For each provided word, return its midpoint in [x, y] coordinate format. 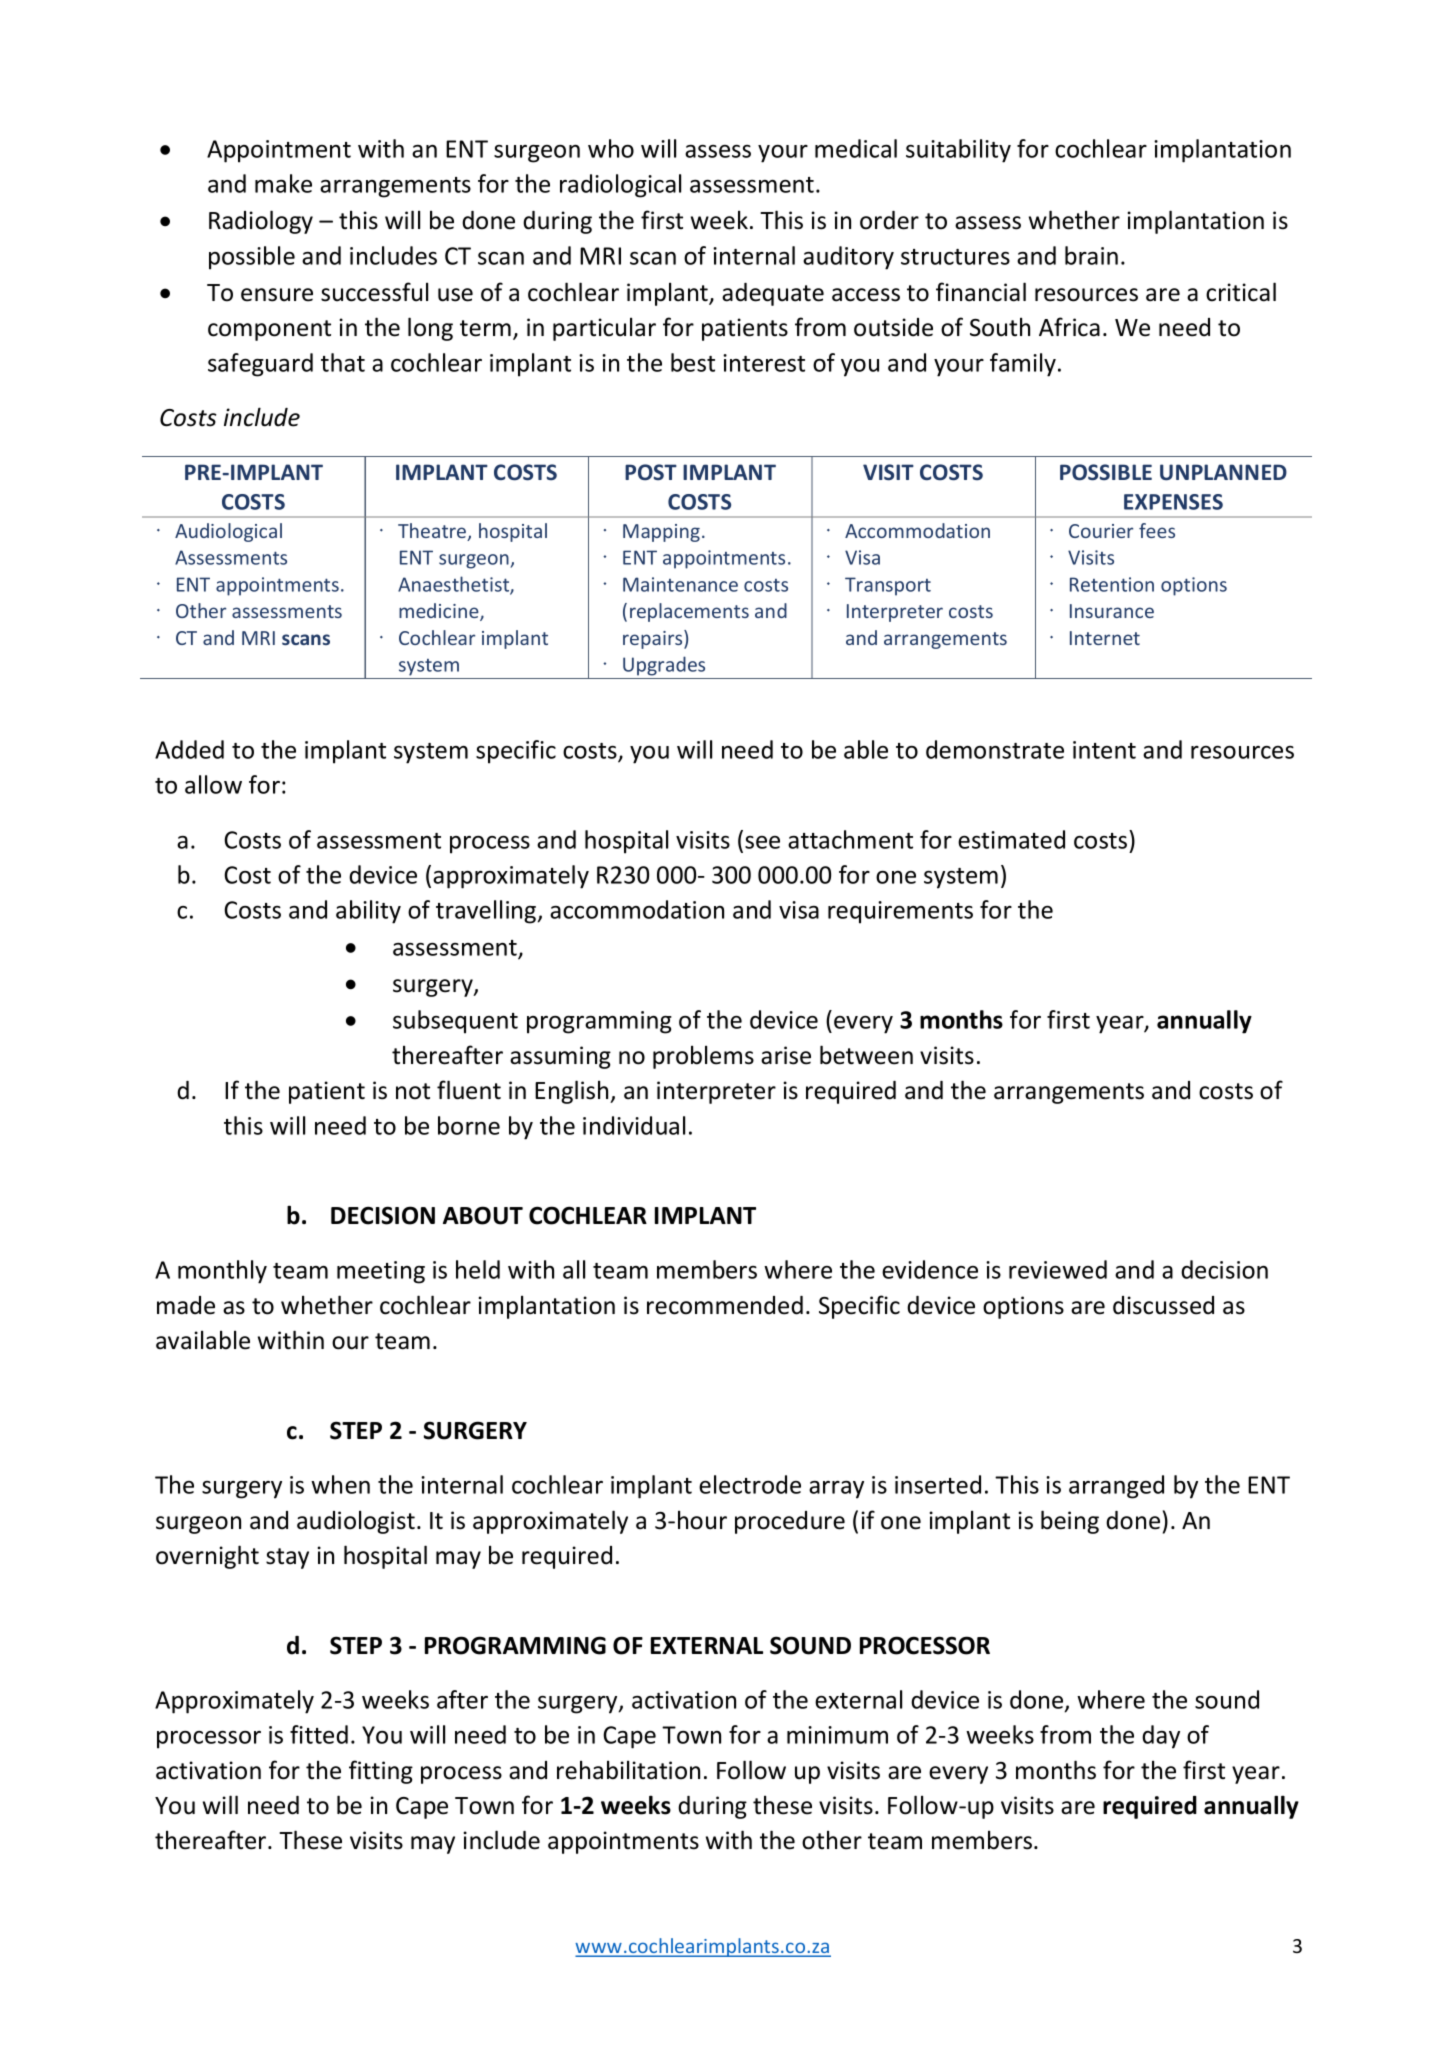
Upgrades [664, 666]
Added [189, 749]
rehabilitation [628, 1770]
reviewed [1058, 1269]
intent [1104, 750]
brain [1091, 255]
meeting [381, 1272]
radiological [620, 186]
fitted [319, 1734]
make [283, 183]
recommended [725, 1305]
